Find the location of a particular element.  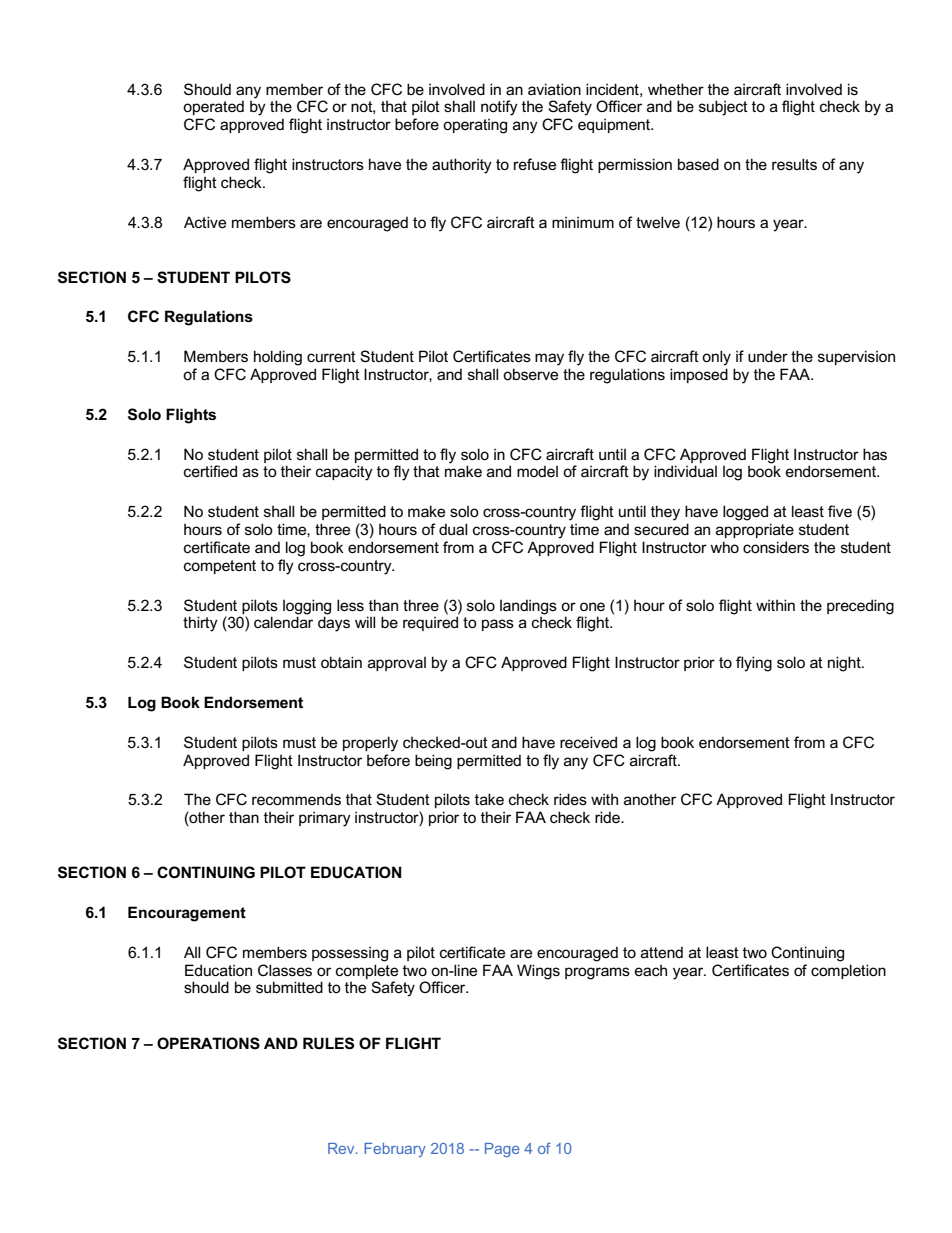

operated is located at coordinates (213, 107).
